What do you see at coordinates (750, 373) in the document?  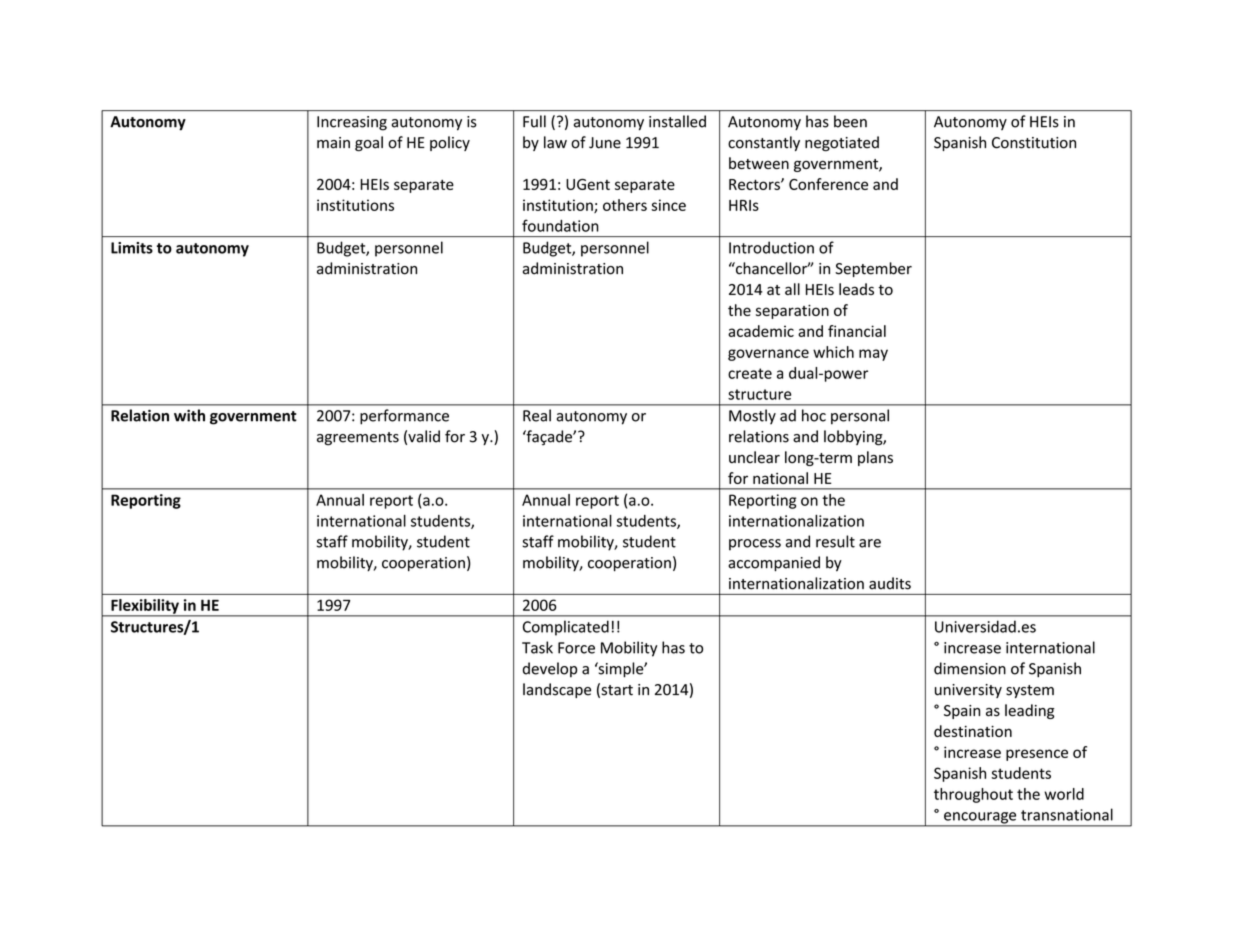 I see `create` at bounding box center [750, 373].
